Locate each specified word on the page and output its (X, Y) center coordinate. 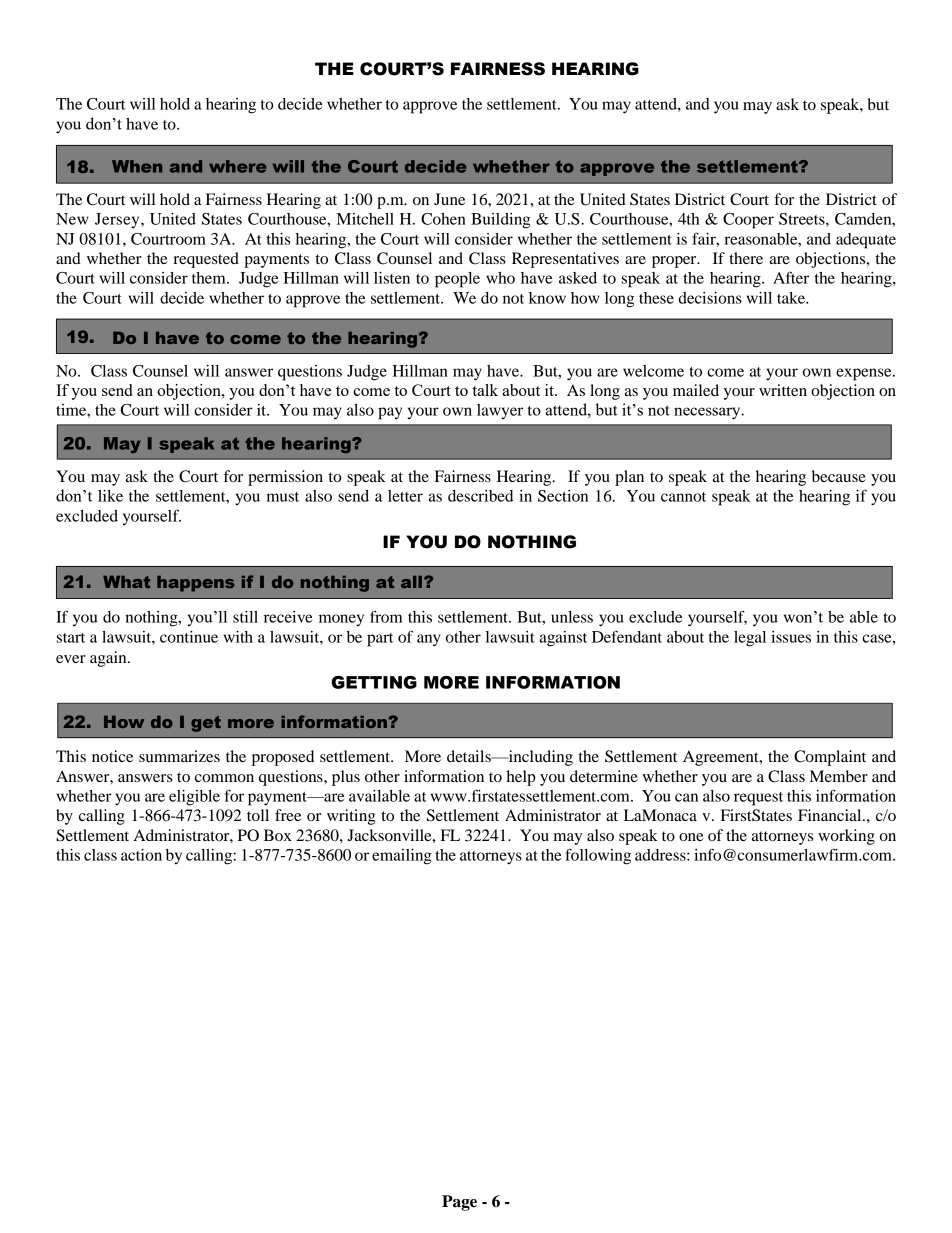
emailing (402, 857)
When (137, 166)
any (429, 640)
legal (750, 639)
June (449, 199)
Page (459, 1203)
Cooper (748, 221)
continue (189, 637)
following (598, 856)
